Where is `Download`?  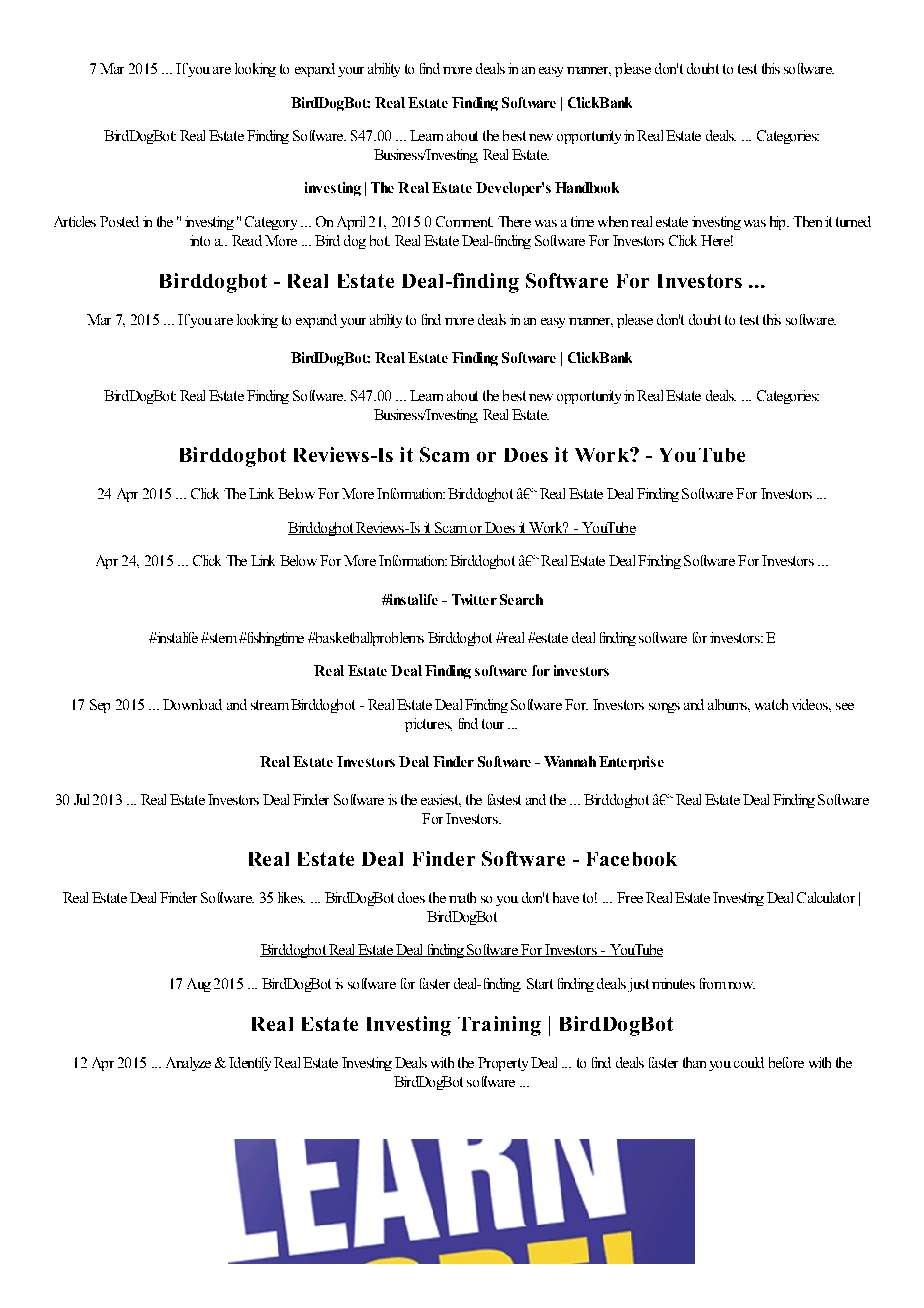 Download is located at coordinates (192, 704).
